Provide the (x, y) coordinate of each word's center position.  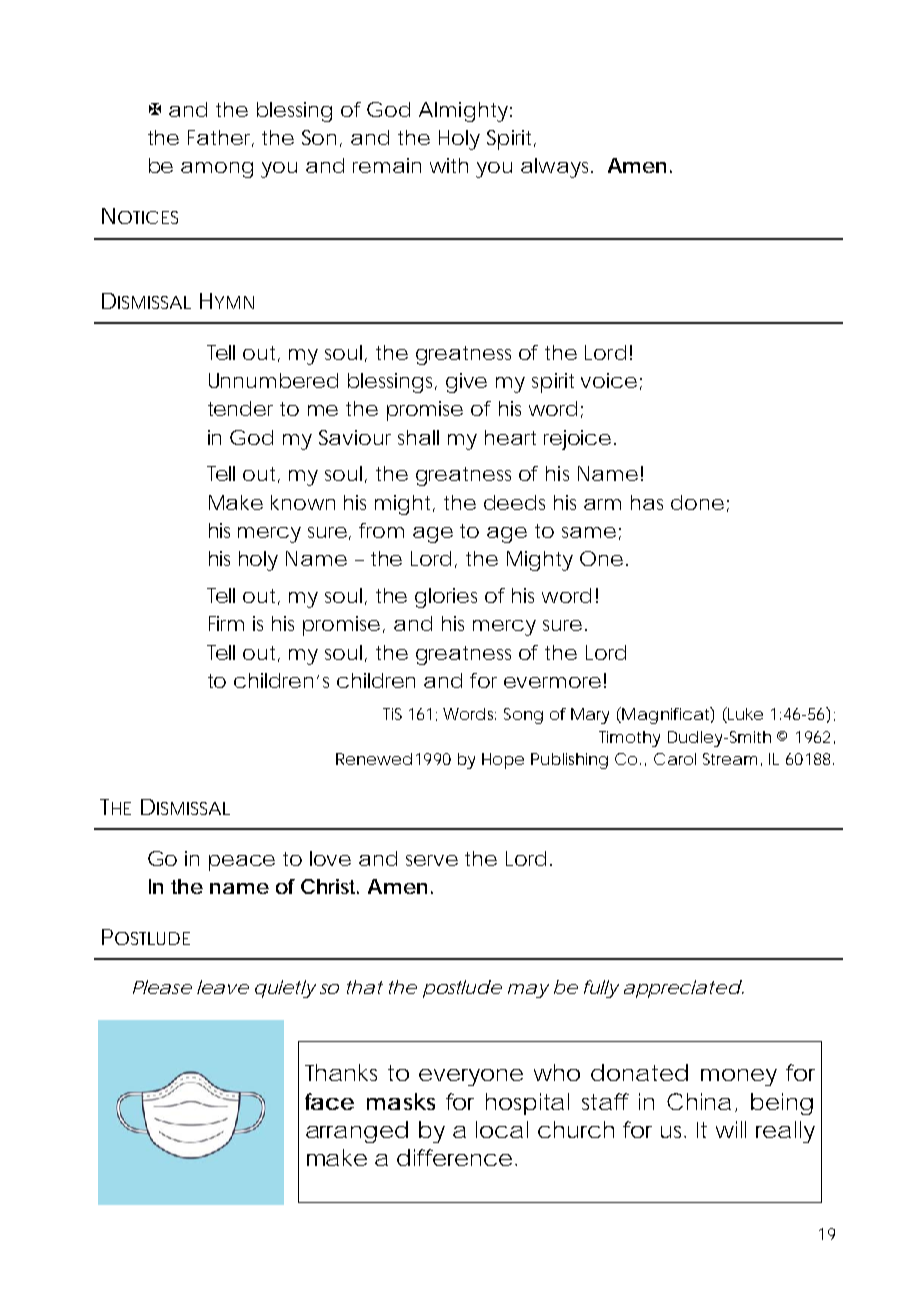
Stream (730, 759)
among (217, 170)
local (502, 1129)
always (557, 168)
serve (432, 860)
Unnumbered (273, 380)
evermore (552, 682)
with (449, 165)
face (329, 1101)
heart (510, 437)
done (697, 502)
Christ (330, 886)
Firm (226, 623)
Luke (744, 715)
